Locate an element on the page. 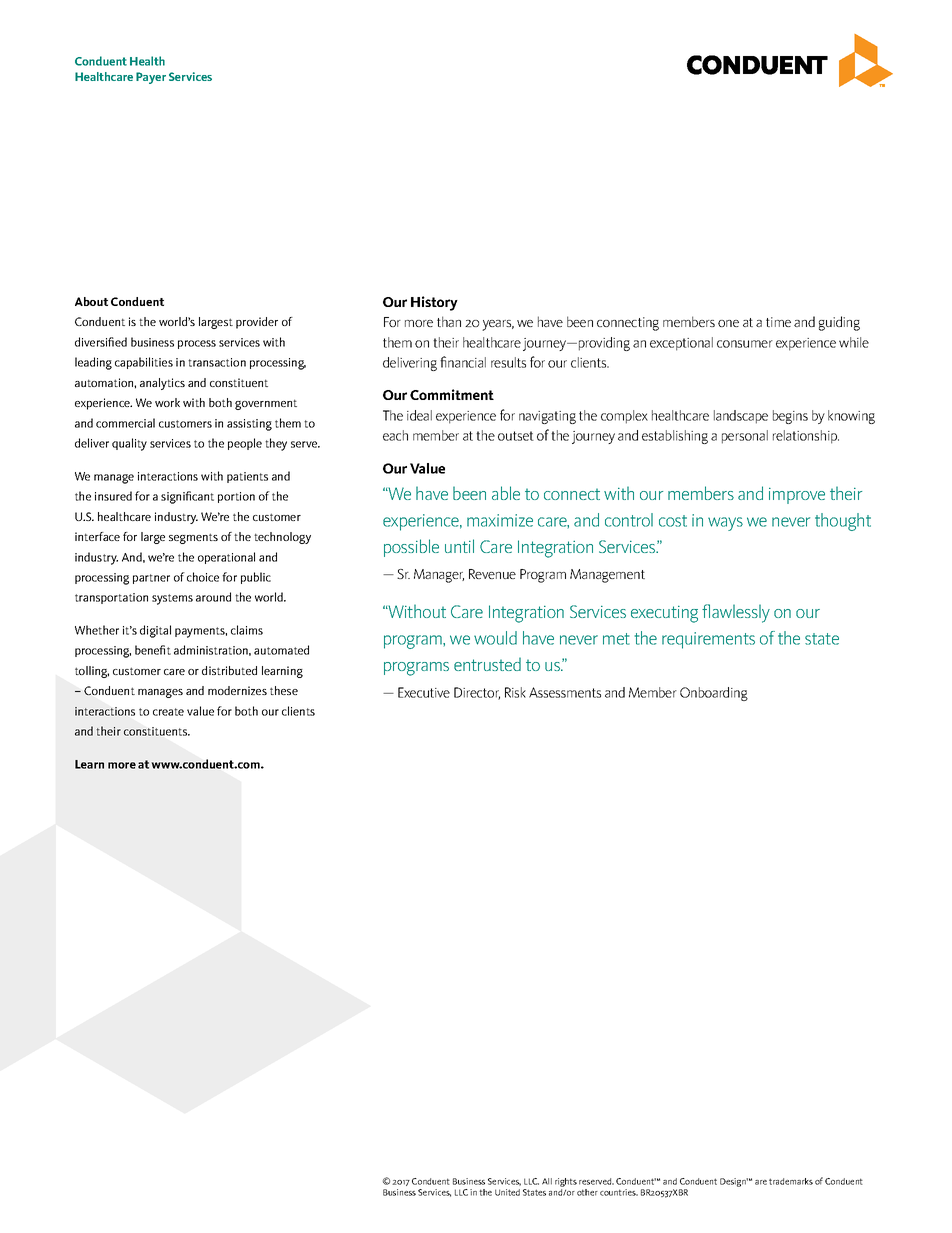 The image size is (952, 1233). Director is located at coordinates (477, 693).
